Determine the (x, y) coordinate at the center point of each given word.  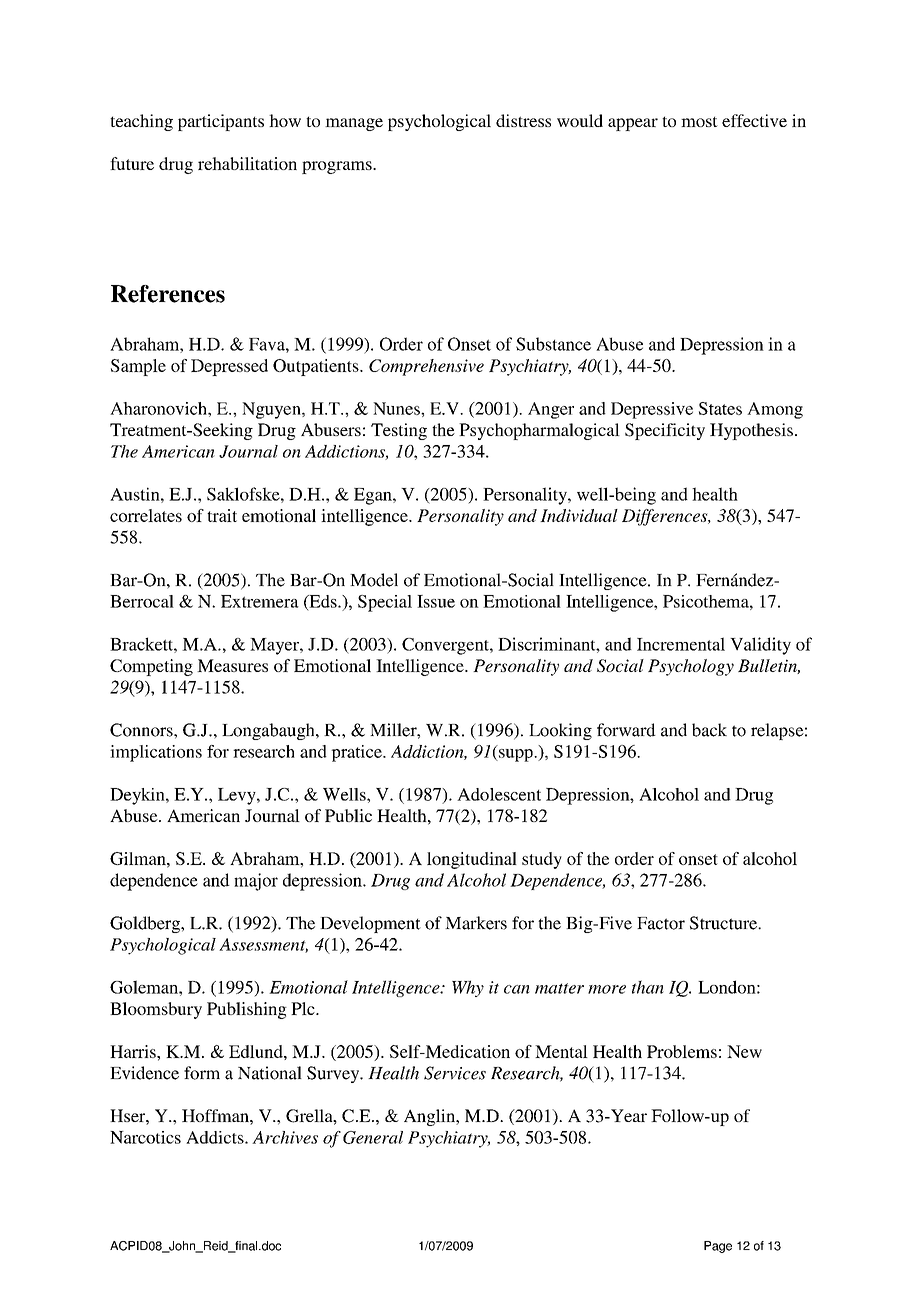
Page (718, 1247)
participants (221, 122)
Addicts (216, 1137)
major (256, 882)
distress (523, 120)
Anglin (430, 1117)
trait (222, 515)
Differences (666, 517)
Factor (661, 923)
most (699, 122)
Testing (399, 431)
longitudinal (472, 860)
